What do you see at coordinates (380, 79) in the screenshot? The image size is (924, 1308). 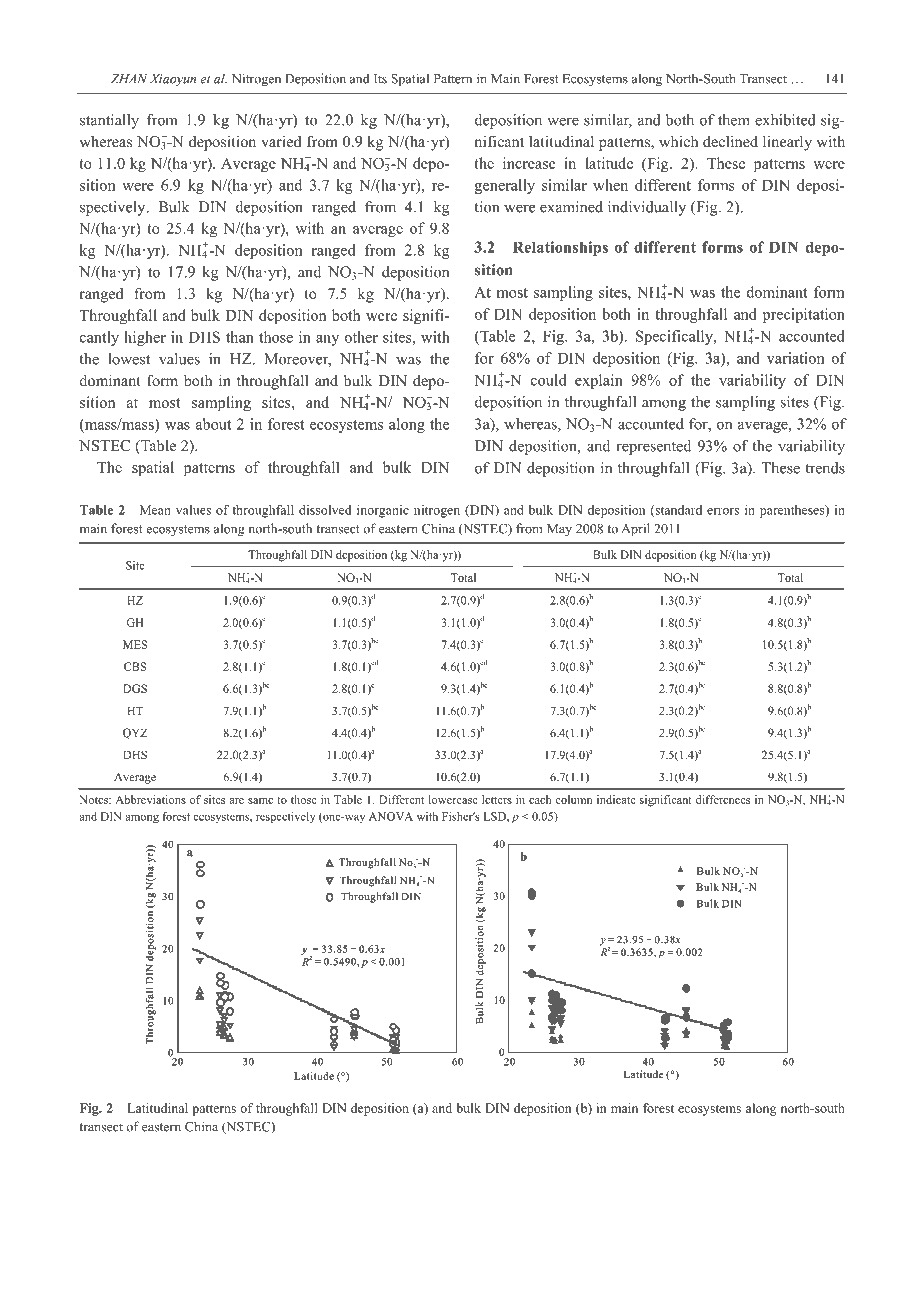 I see `Its` at bounding box center [380, 79].
